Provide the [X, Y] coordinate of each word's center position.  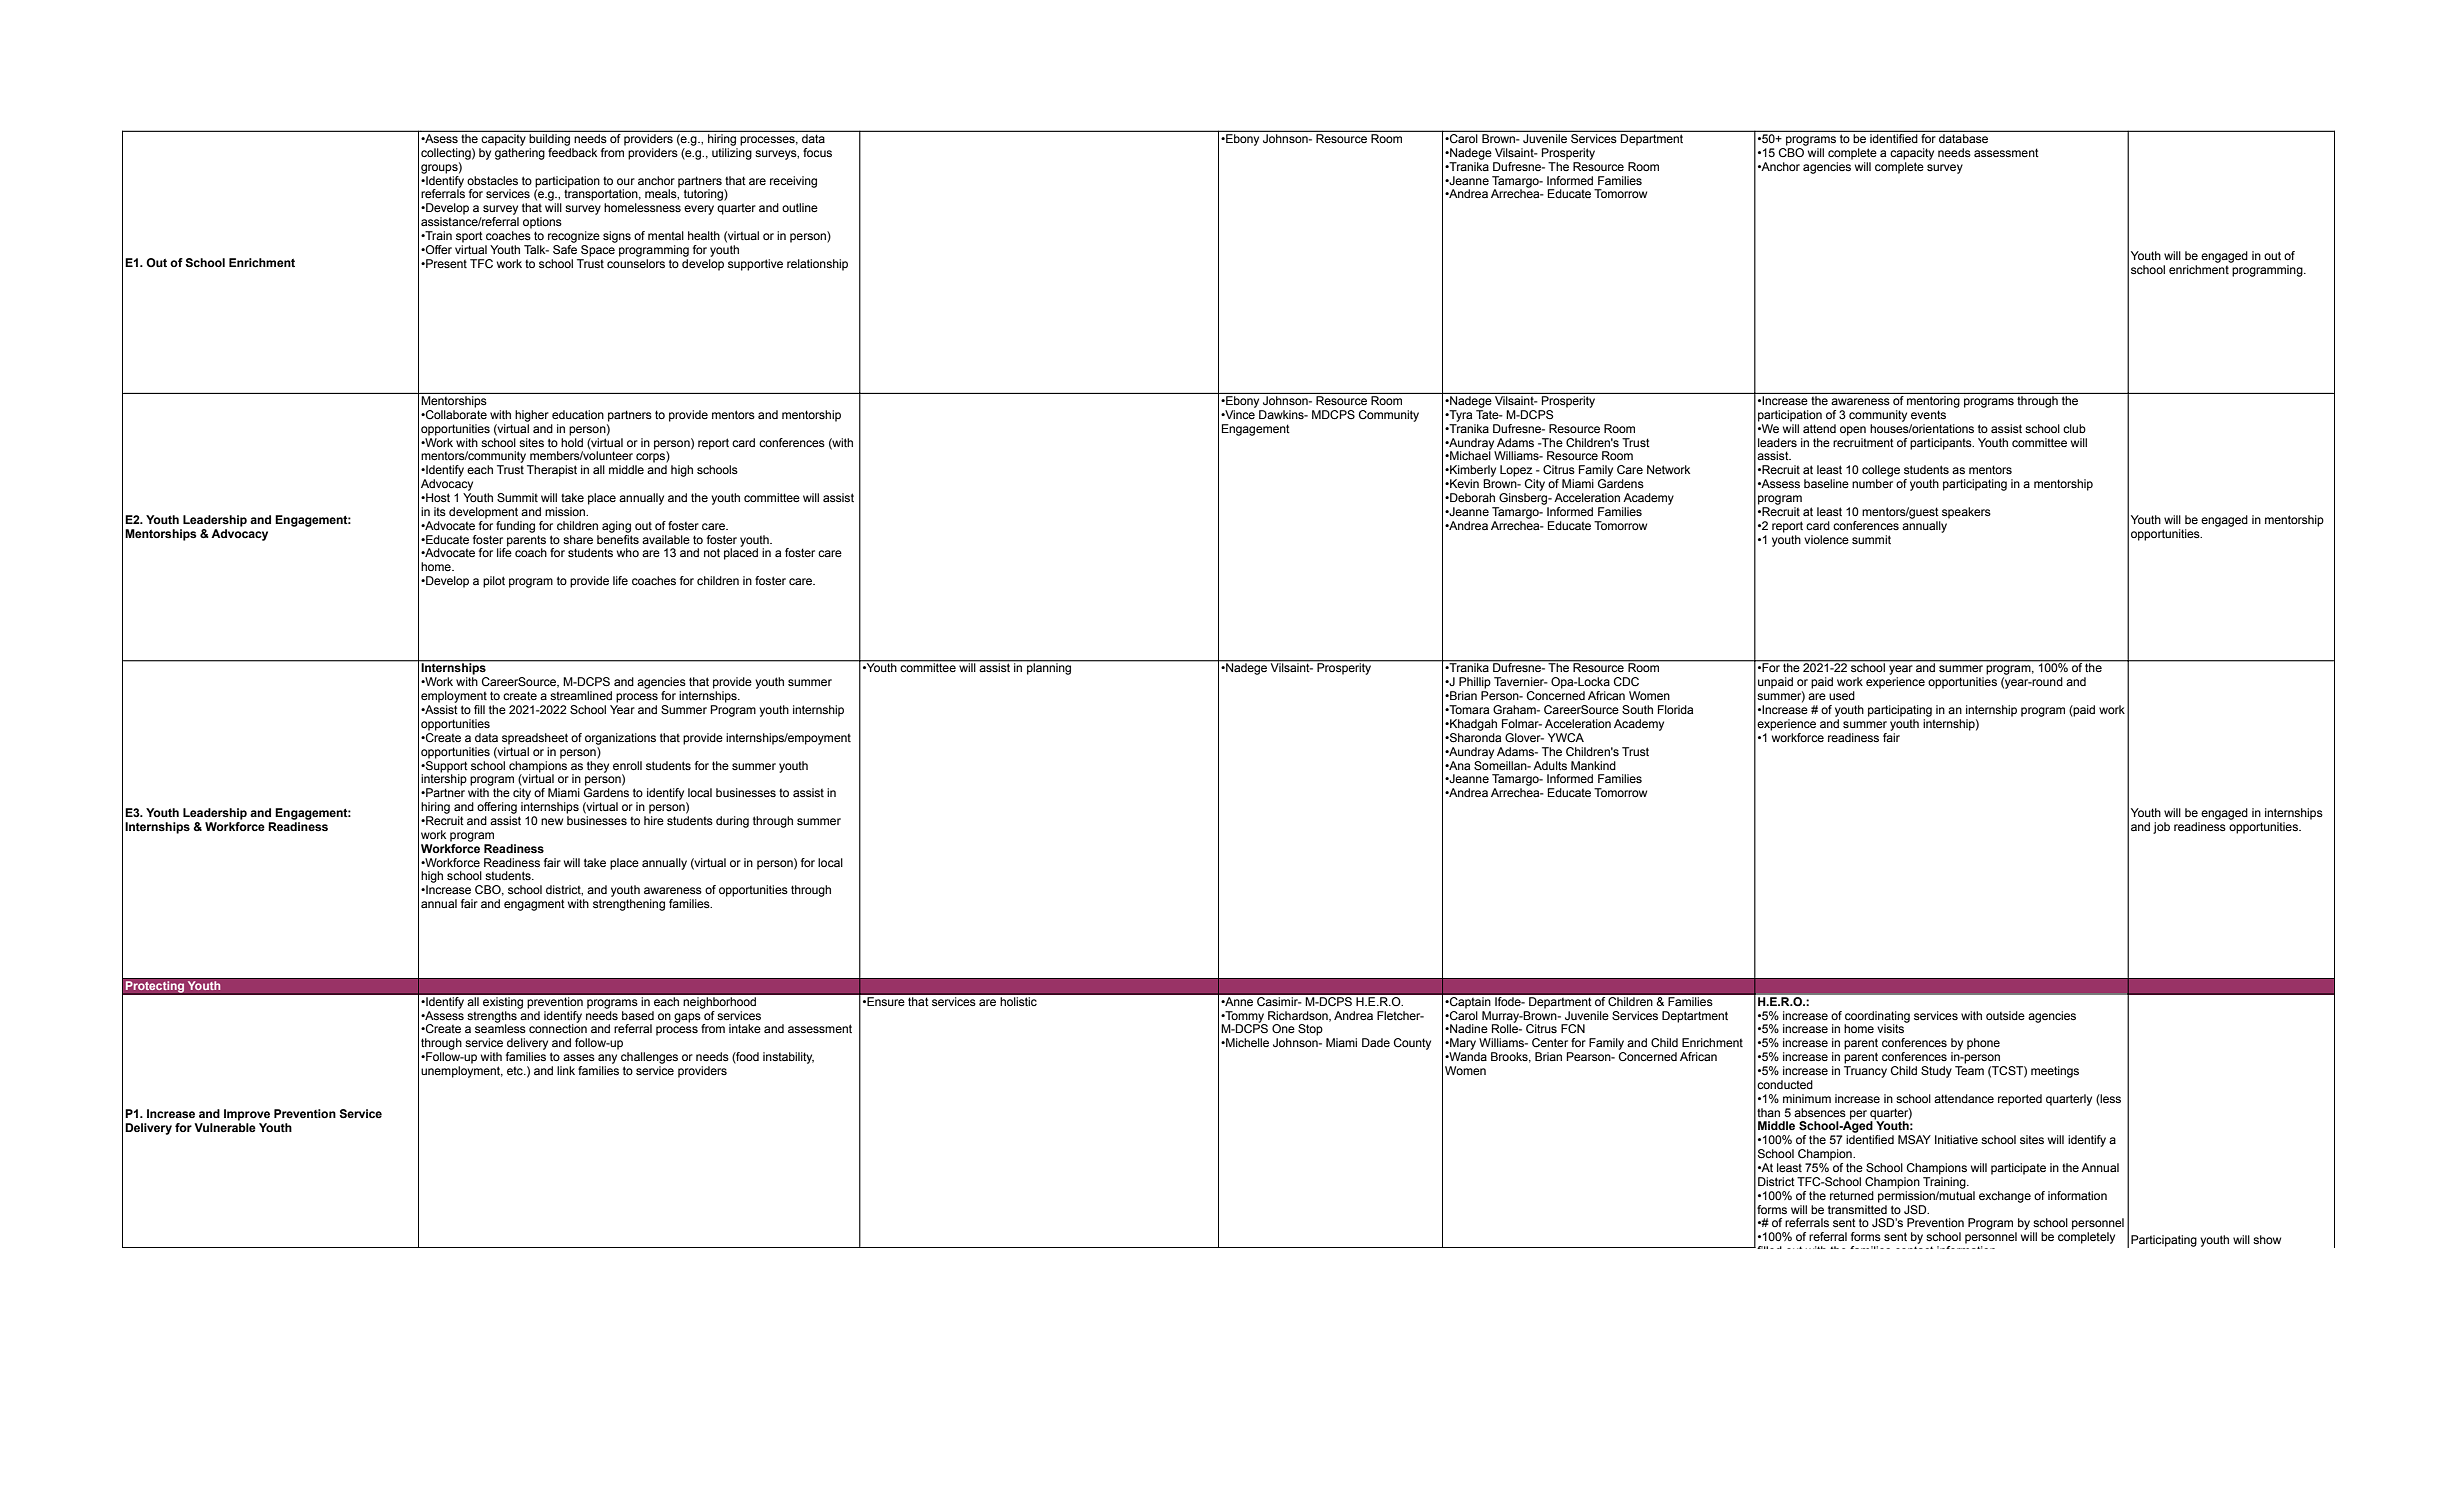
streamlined [581, 695]
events [1928, 414]
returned [1852, 1195]
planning [1049, 668]
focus [817, 152]
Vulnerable [225, 1126]
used [1842, 695]
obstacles [492, 180]
